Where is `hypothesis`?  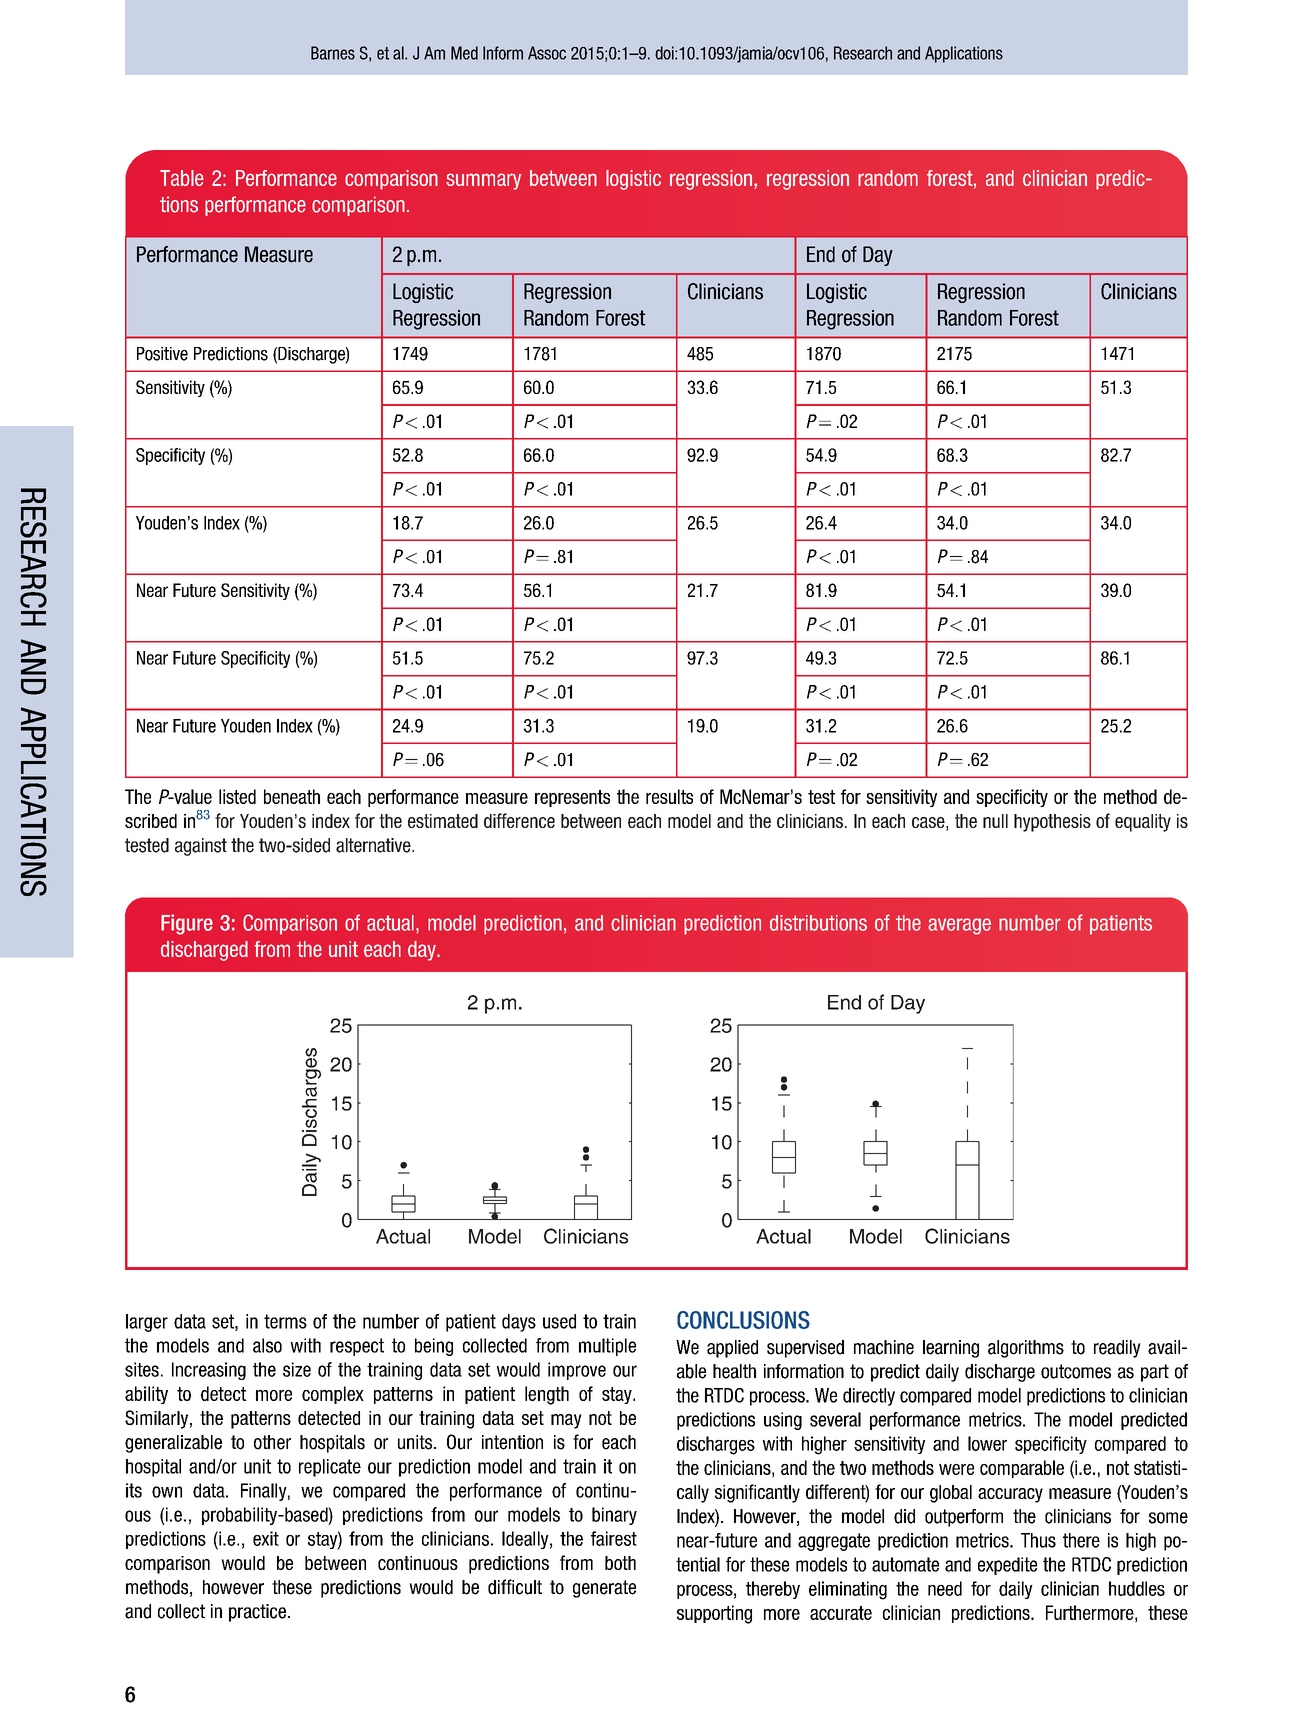 hypothesis is located at coordinates (1052, 823).
